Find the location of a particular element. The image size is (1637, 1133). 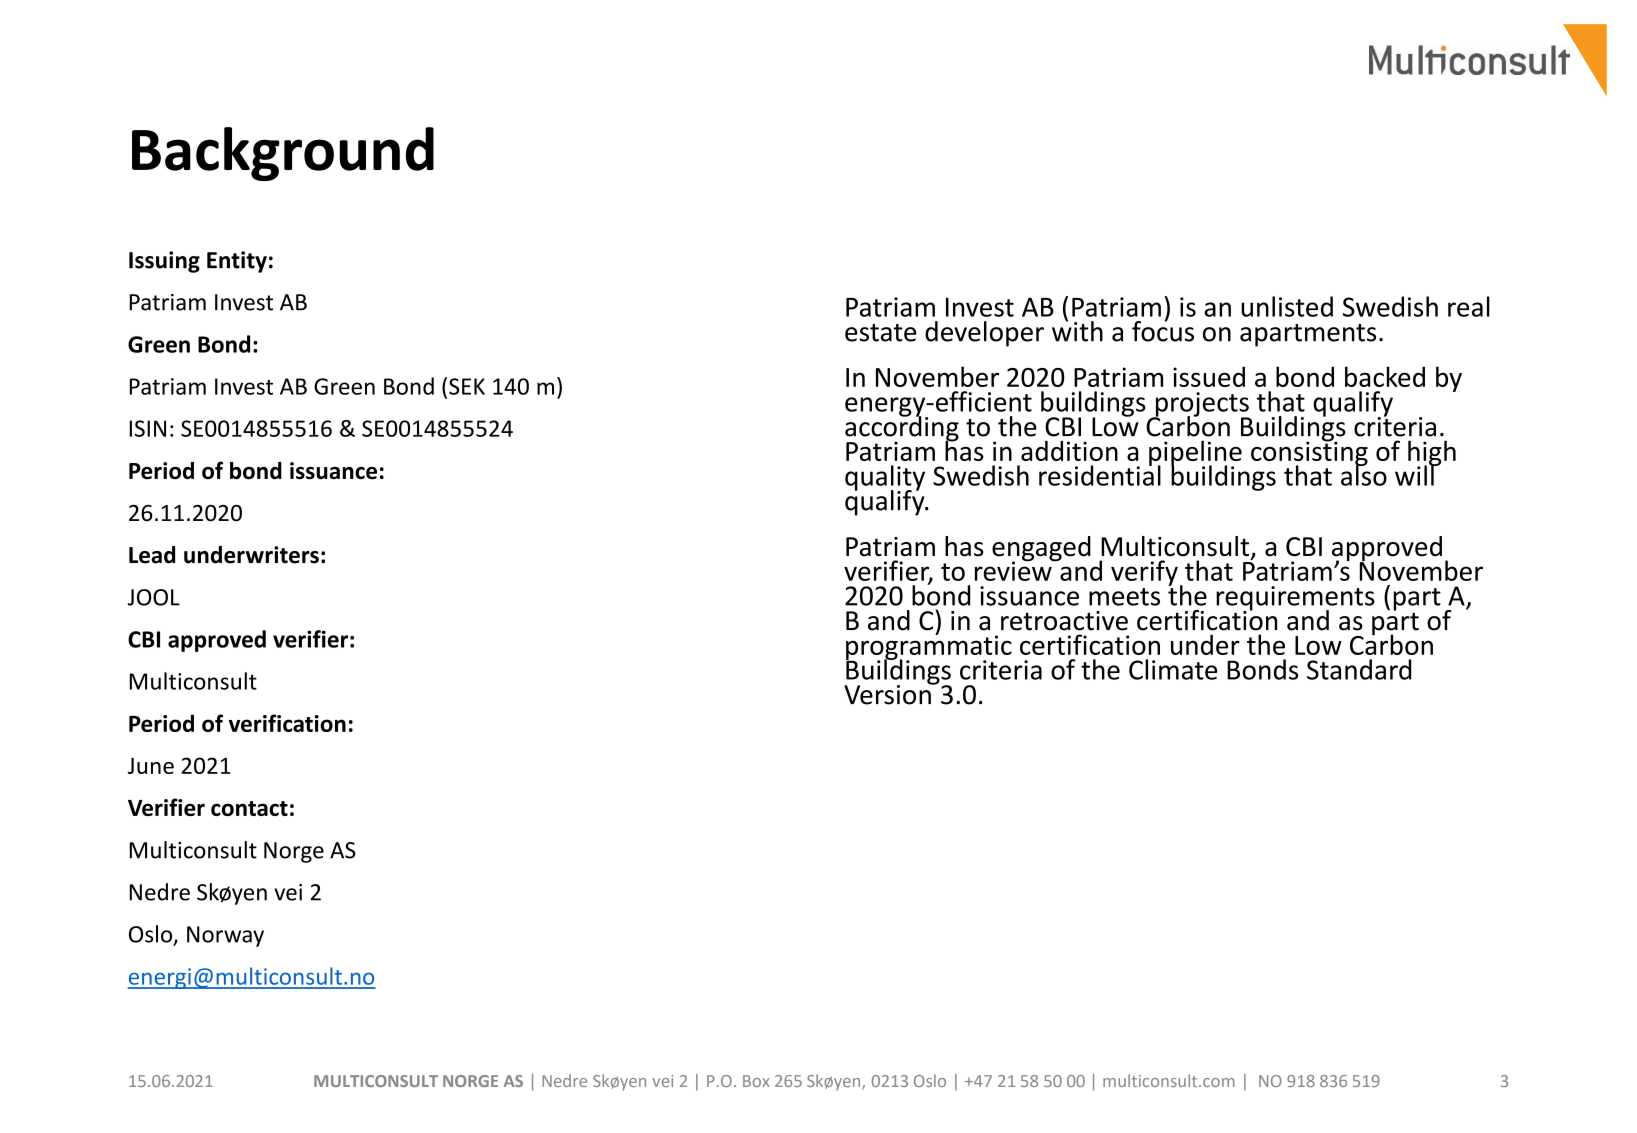

requirements is located at coordinates (1295, 599).
